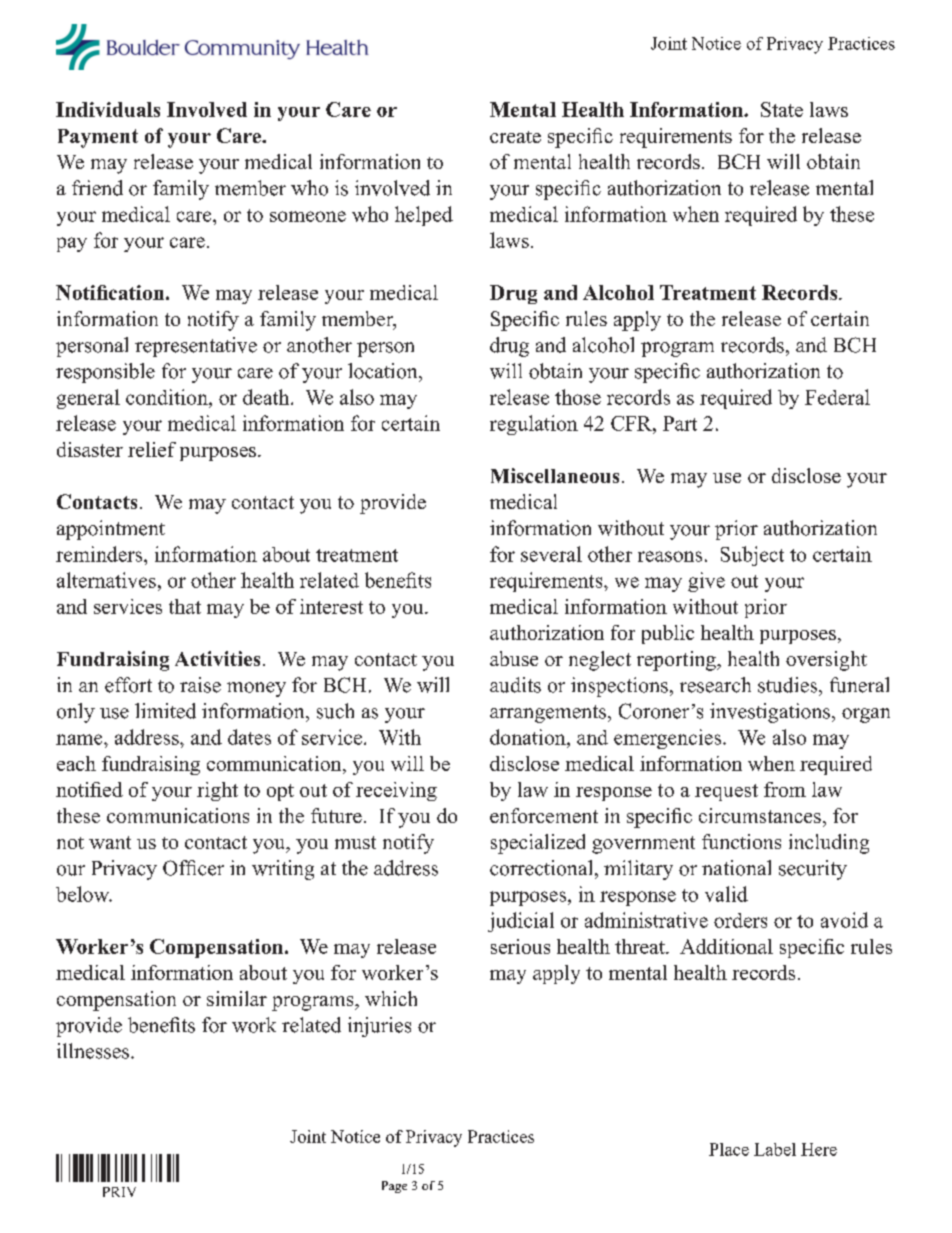 This screenshot has height=1233, width=952. What do you see at coordinates (760, 815) in the screenshot?
I see `circumstances` at bounding box center [760, 815].
